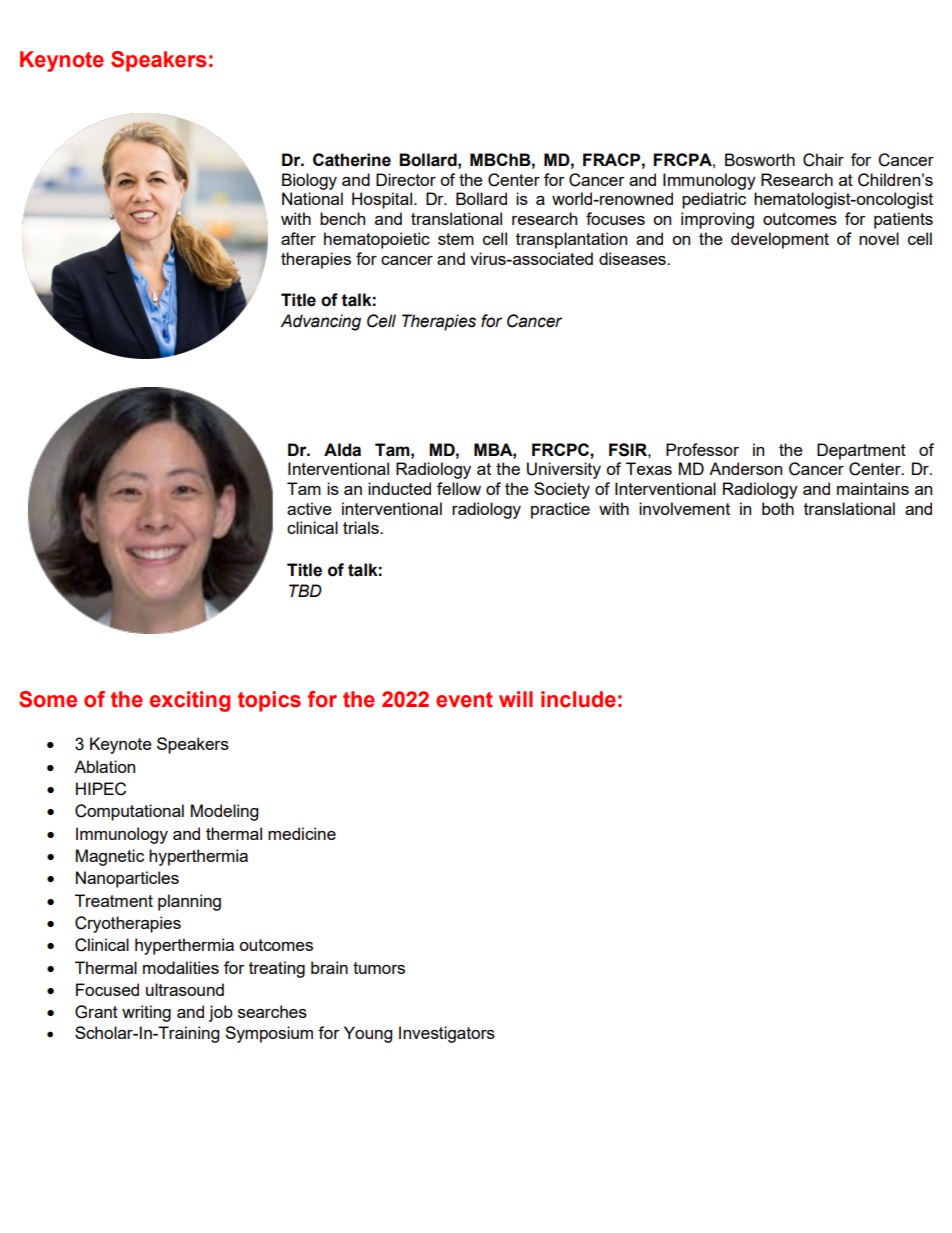 The image size is (952, 1233). What do you see at coordinates (190, 701) in the screenshot?
I see `exciting` at bounding box center [190, 701].
